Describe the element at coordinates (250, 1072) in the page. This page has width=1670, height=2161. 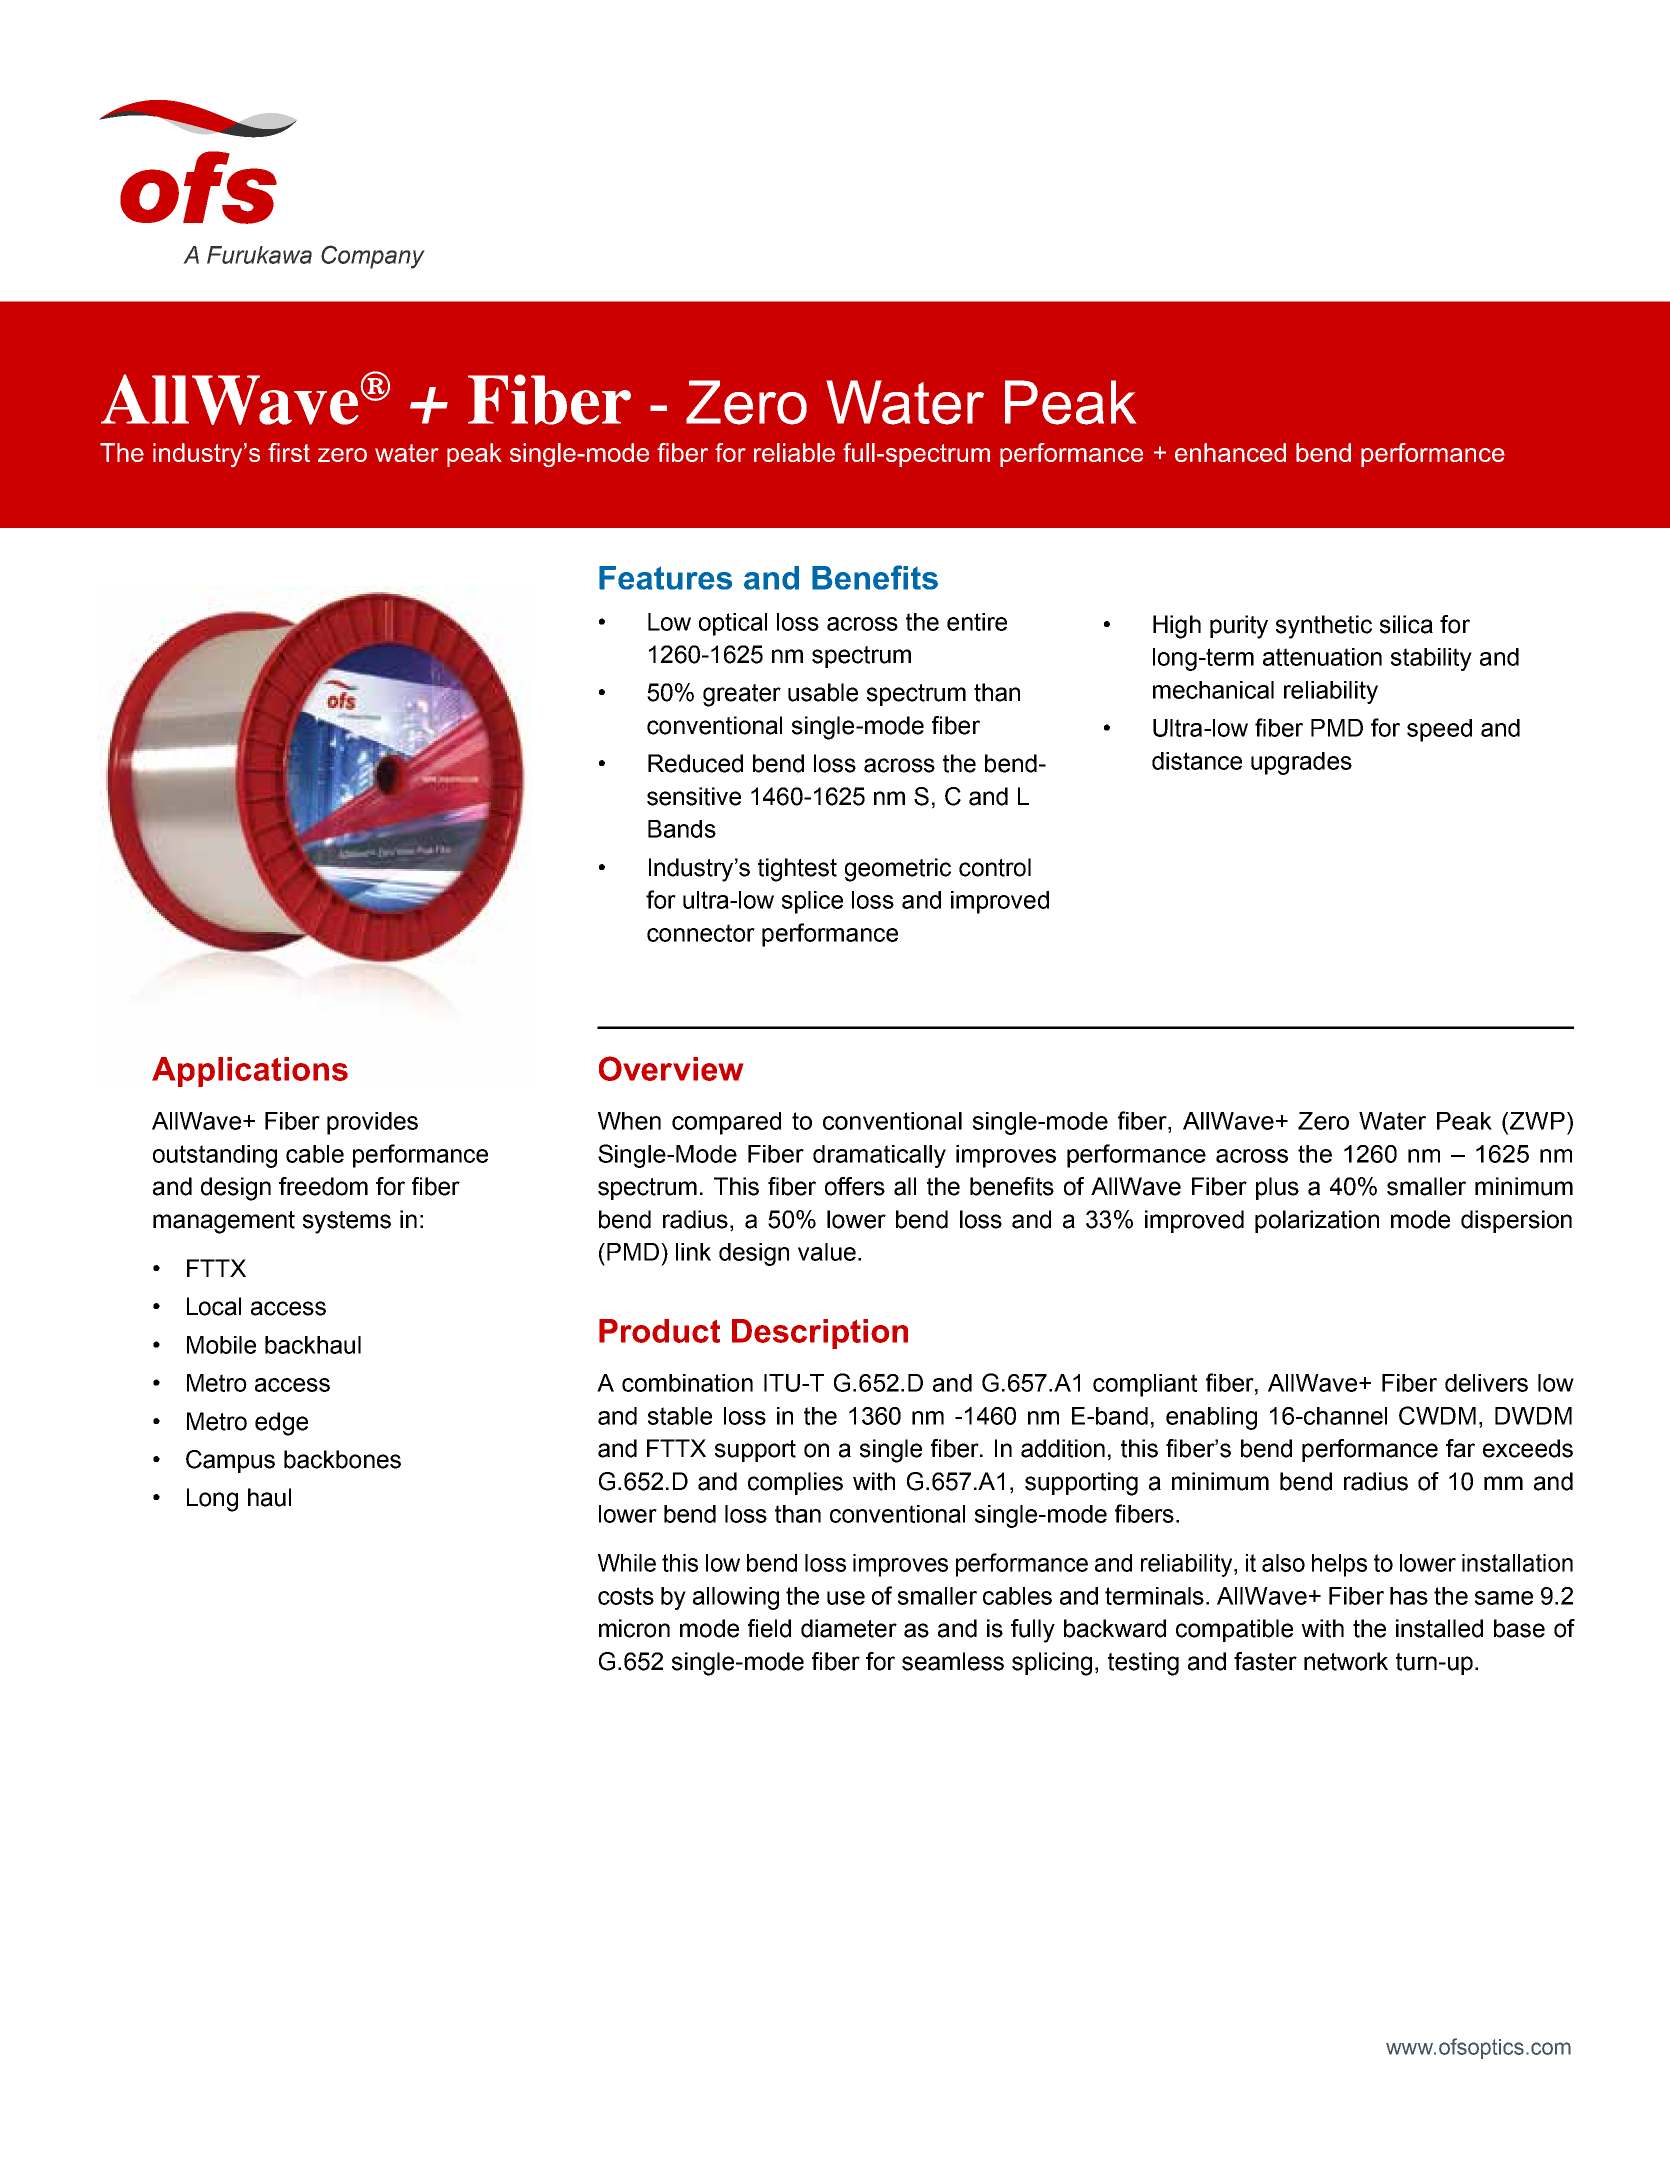
I see `Applications` at that location.
